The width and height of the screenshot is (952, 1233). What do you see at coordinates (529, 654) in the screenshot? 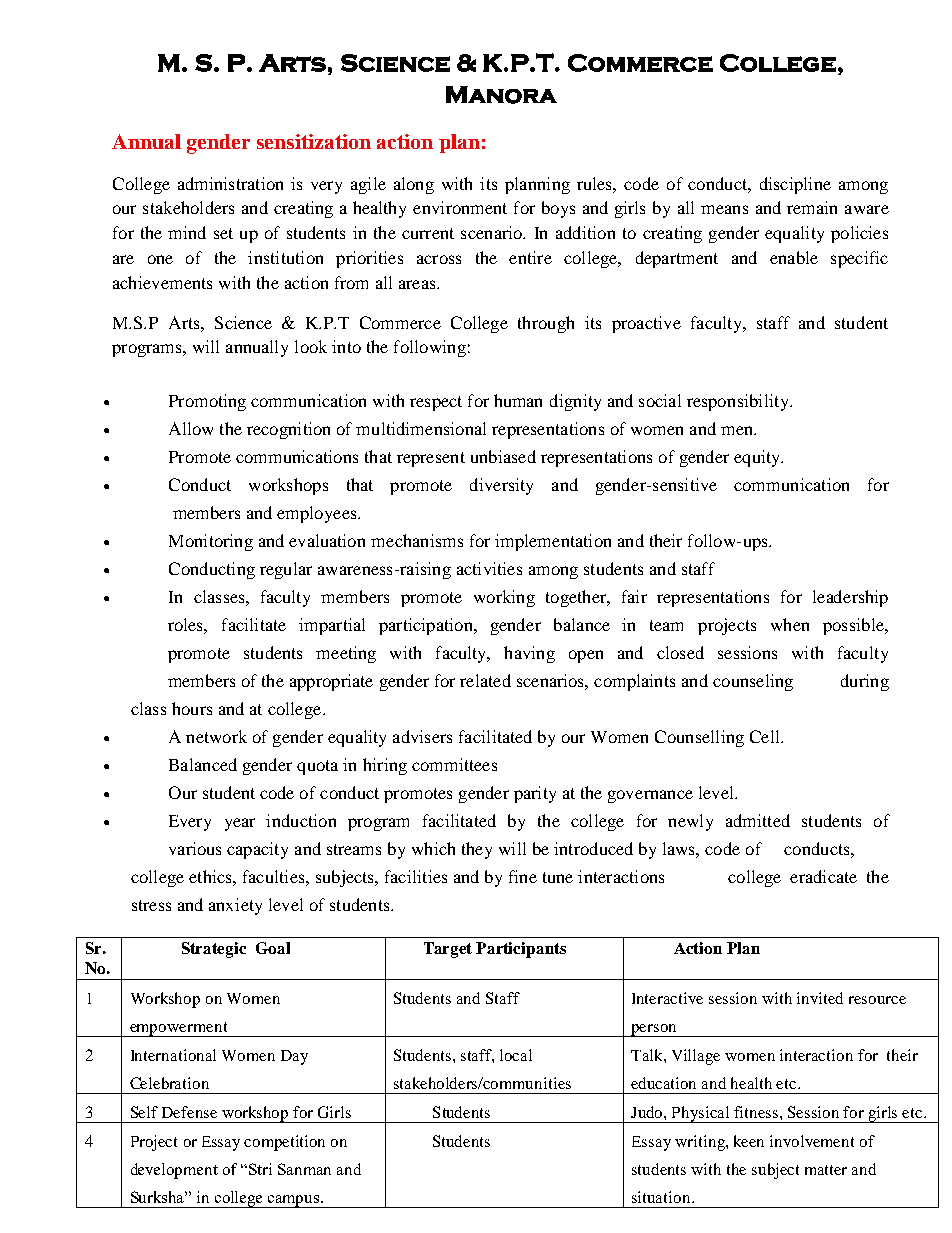
I see `having` at bounding box center [529, 654].
